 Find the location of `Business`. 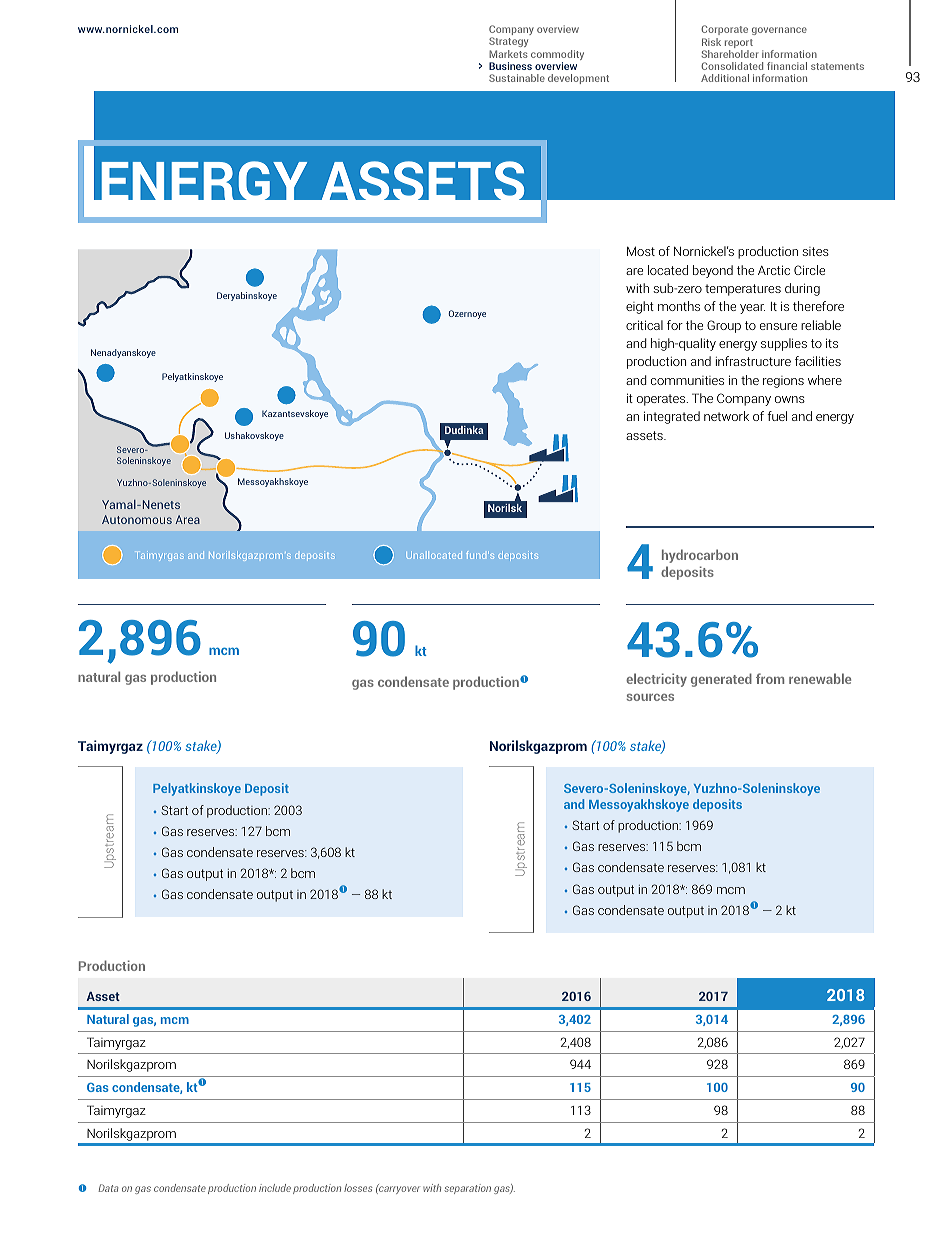

Business is located at coordinates (510, 66).
